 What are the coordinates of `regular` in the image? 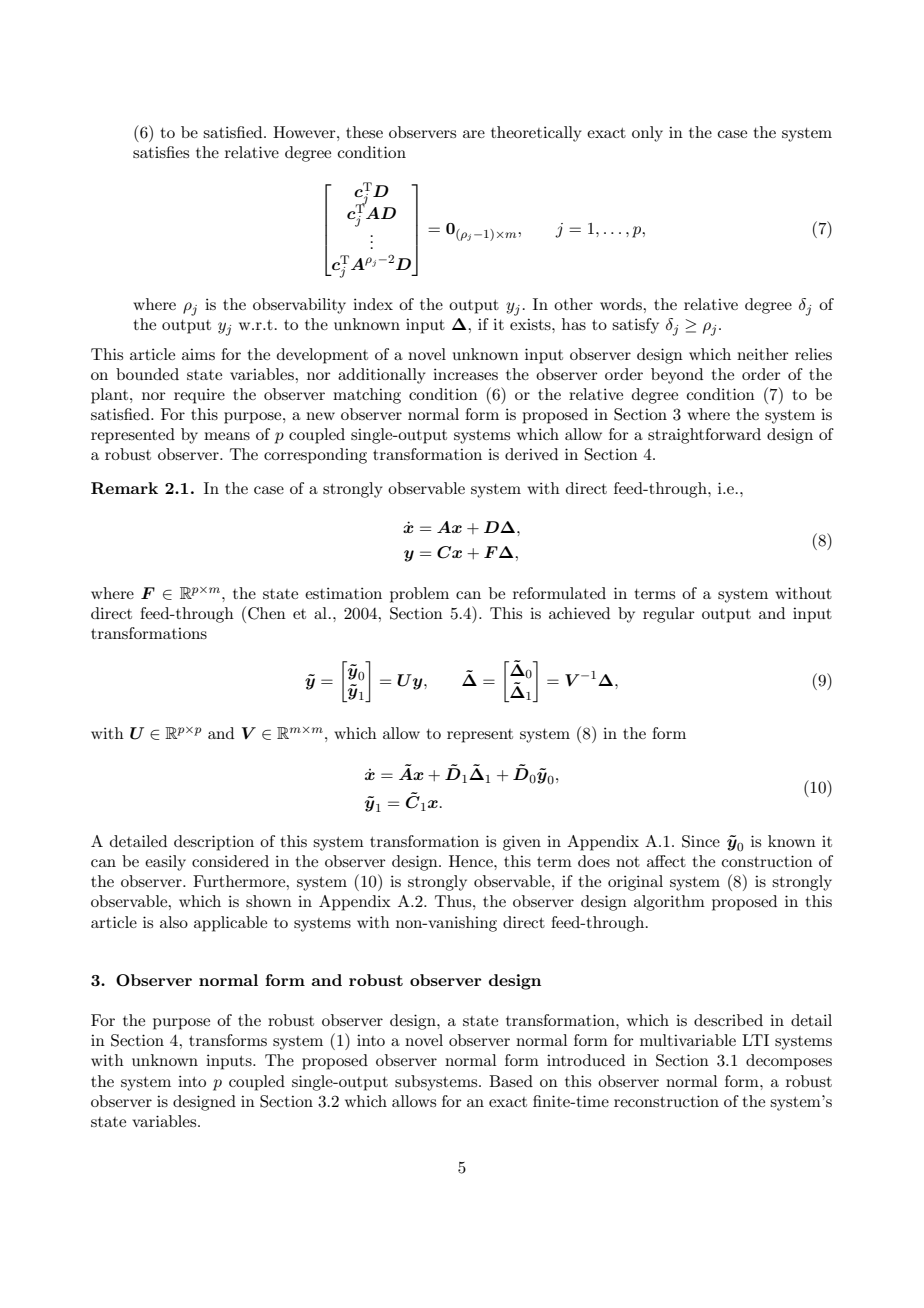 It's located at (669, 615).
